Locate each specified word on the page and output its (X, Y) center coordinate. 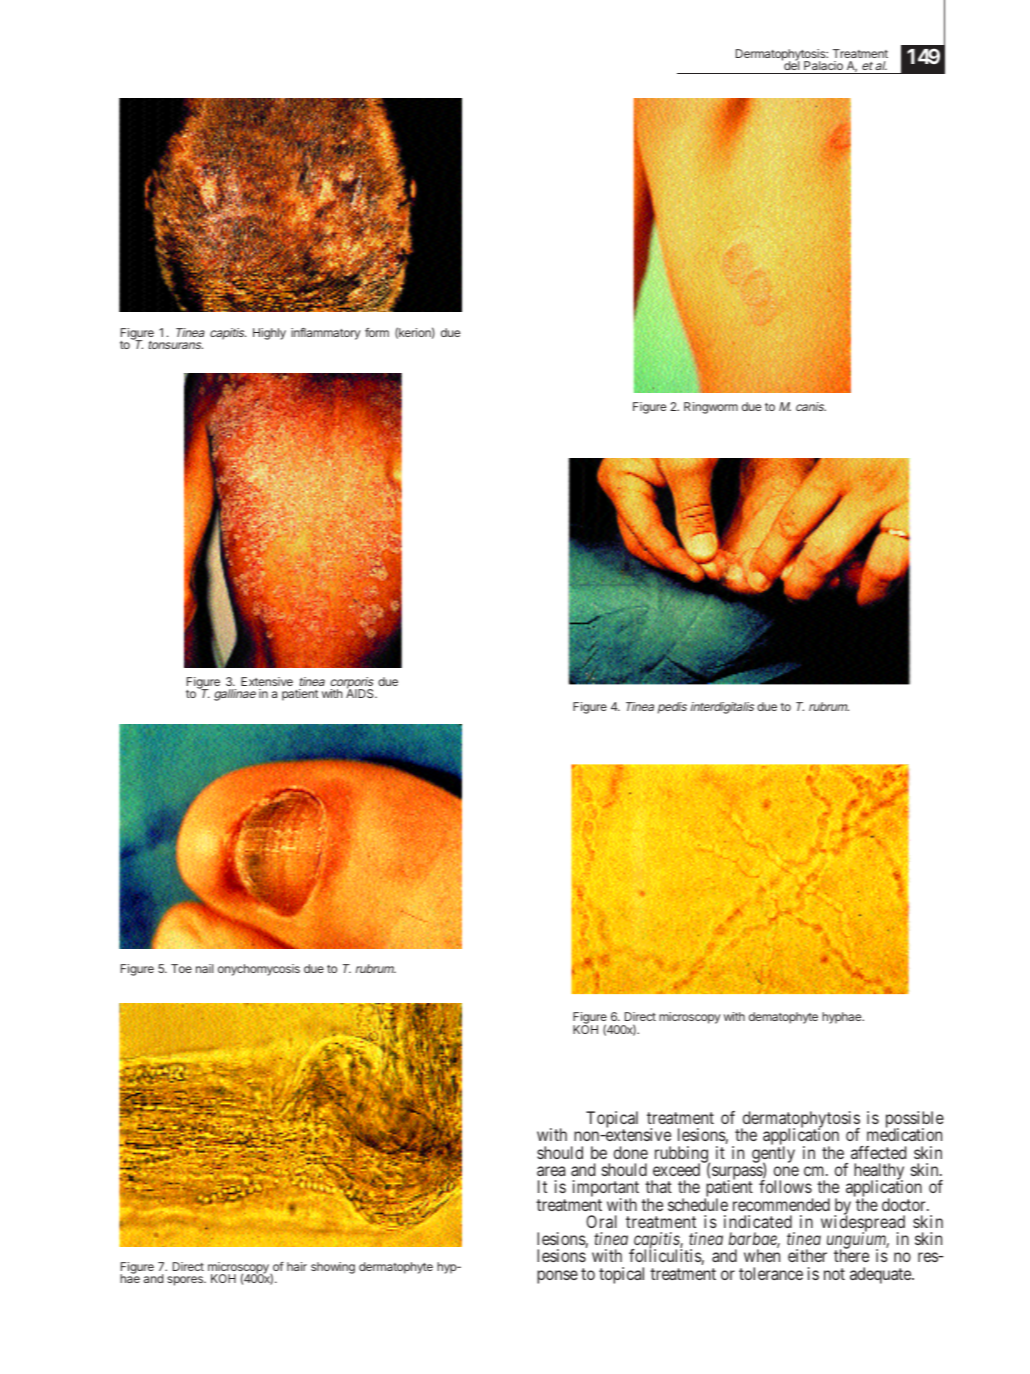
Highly (269, 334)
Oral (601, 1221)
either (807, 1255)
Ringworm (711, 408)
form (377, 332)
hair (297, 1266)
